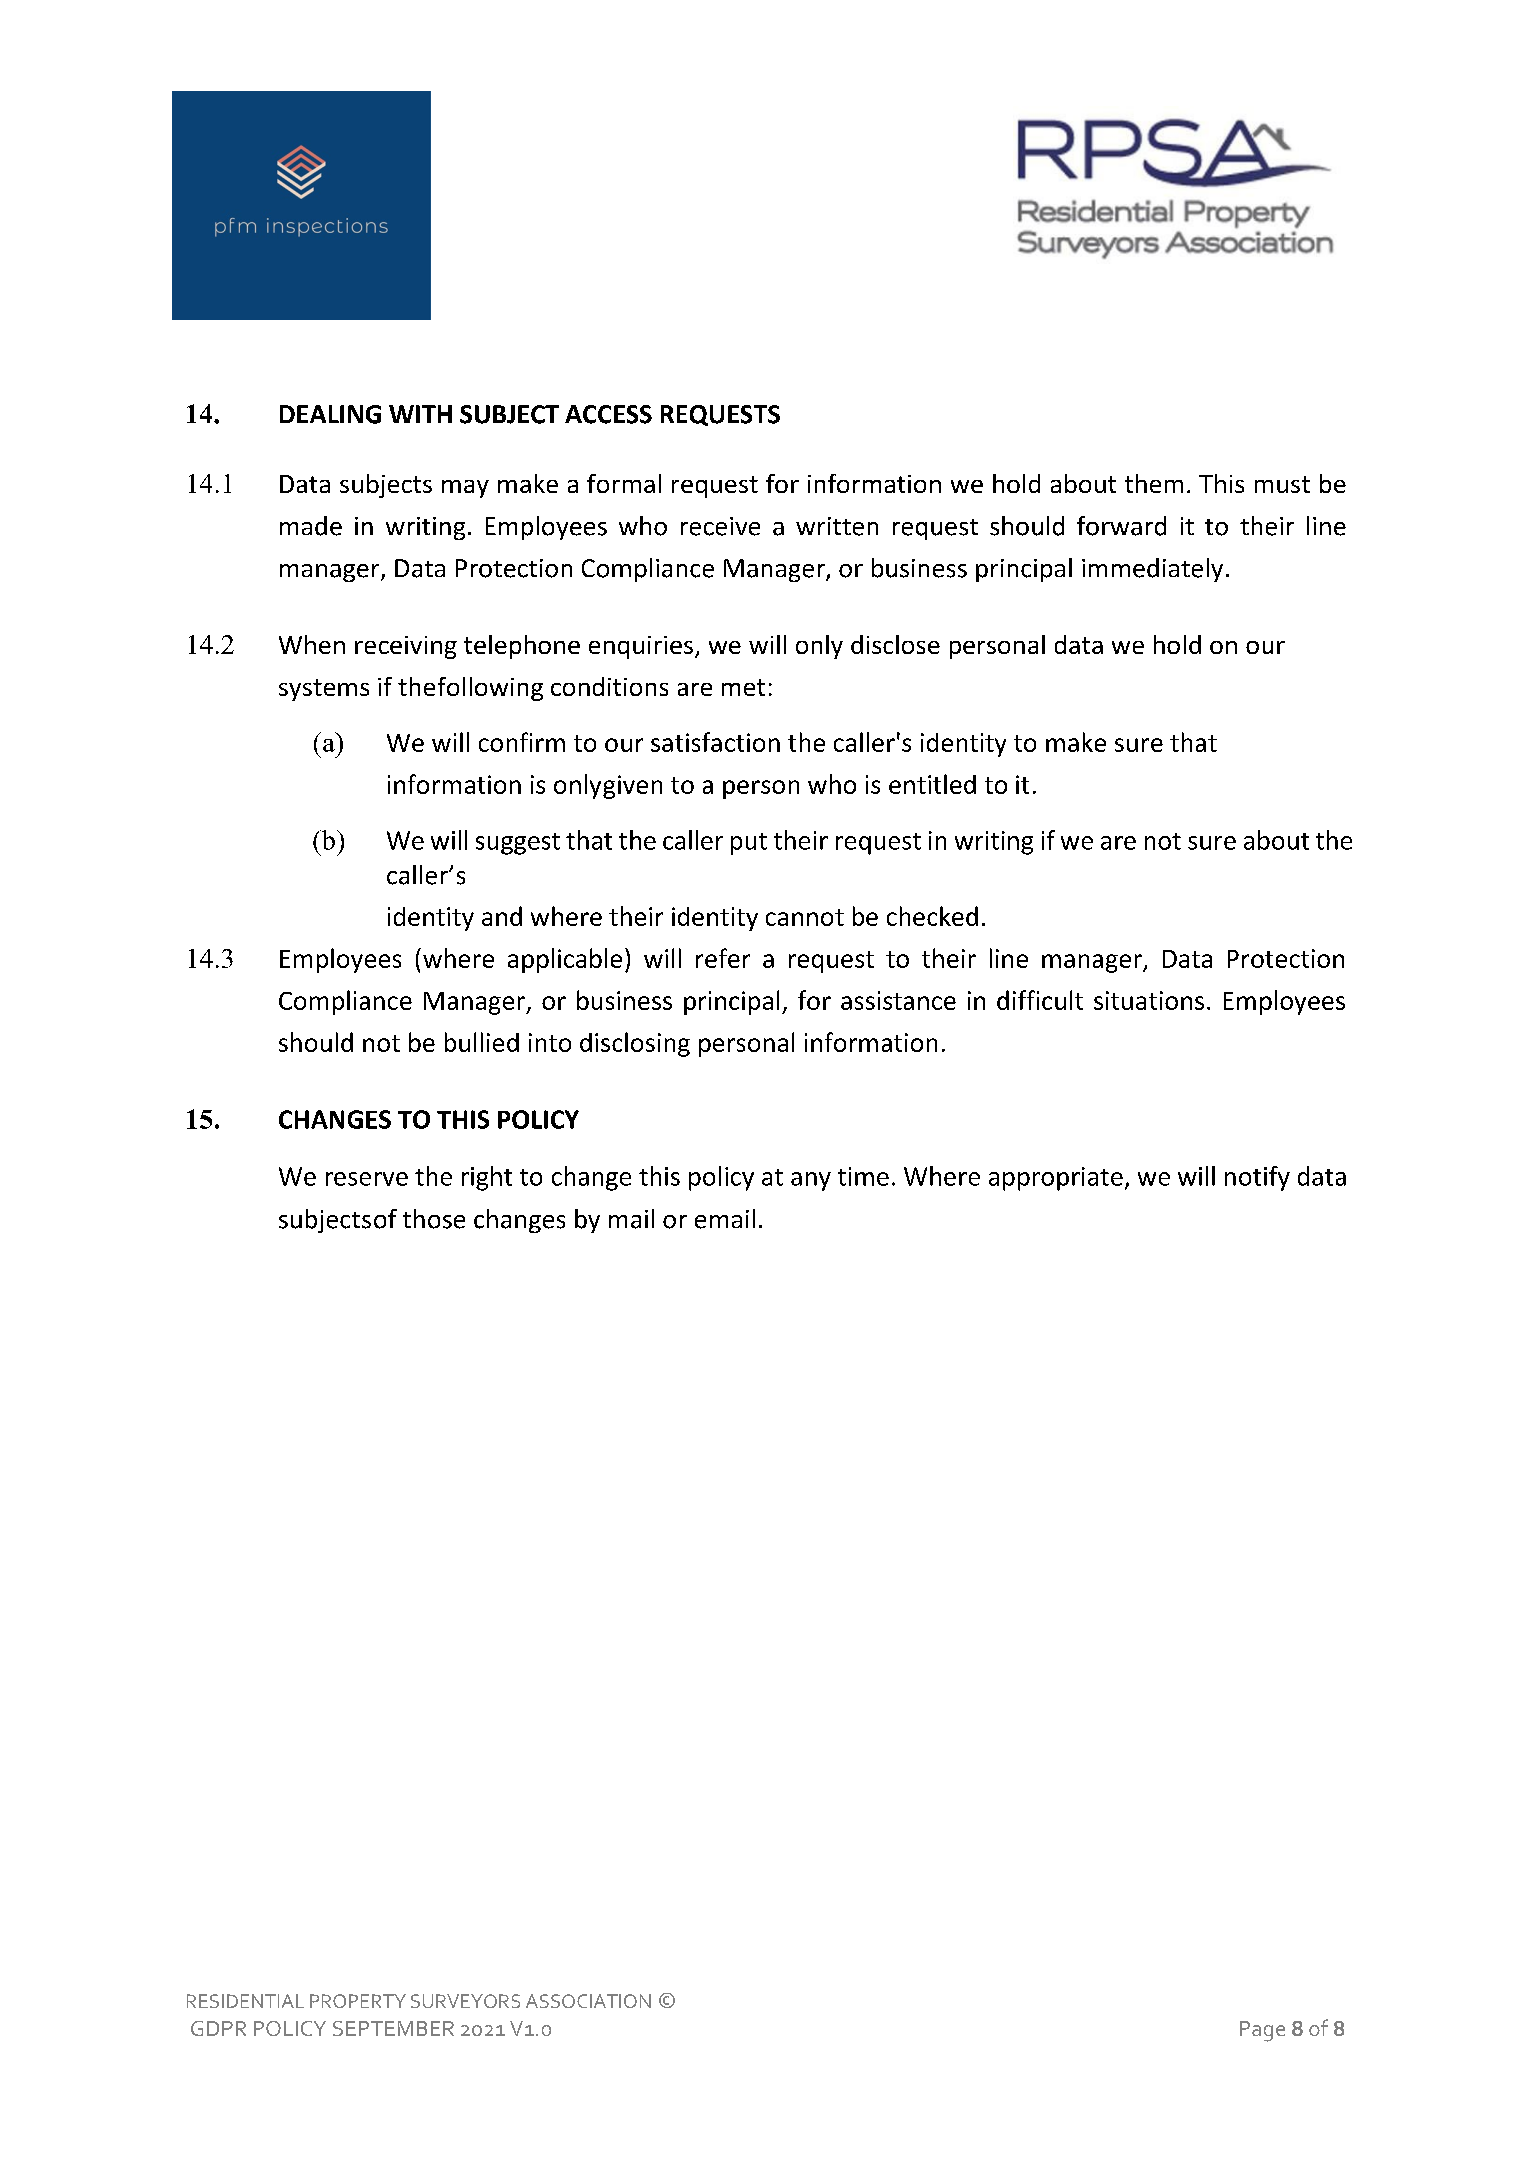 The height and width of the screenshot is (2165, 1531). Describe the element at coordinates (1262, 2031) in the screenshot. I see `Page` at that location.
